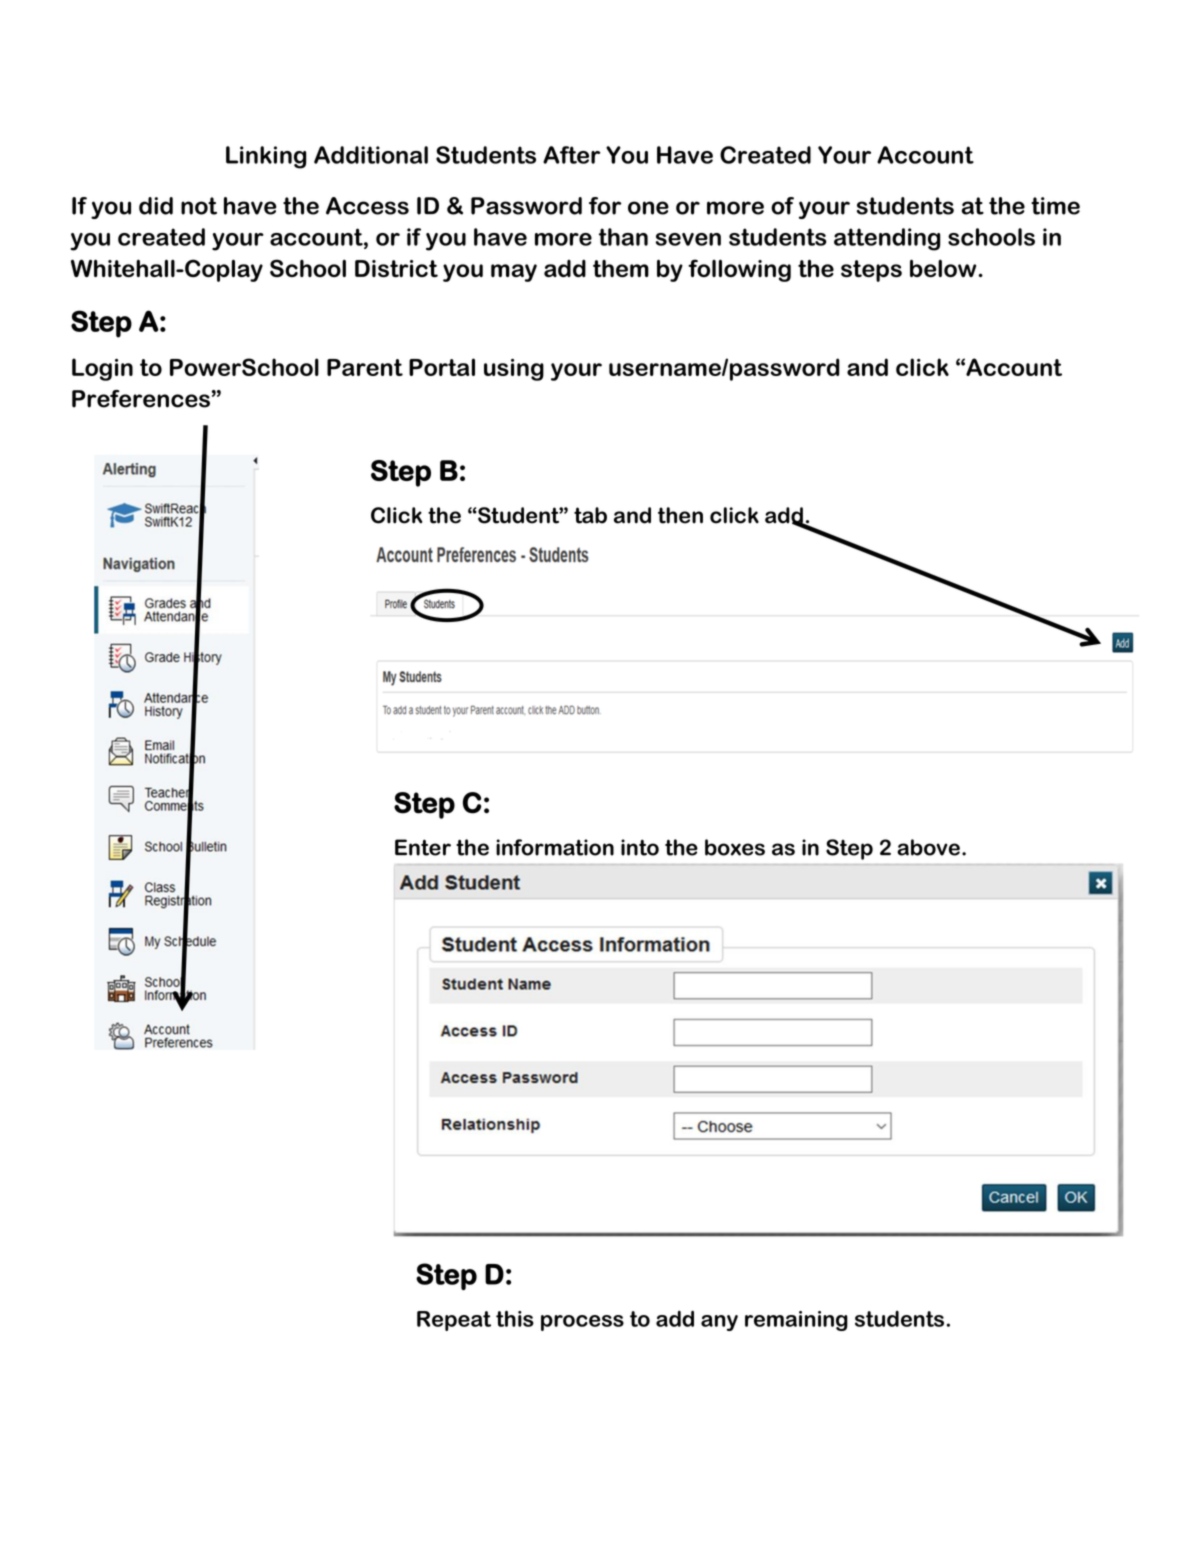  What do you see at coordinates (719, 1323) in the screenshot?
I see `any` at bounding box center [719, 1323].
